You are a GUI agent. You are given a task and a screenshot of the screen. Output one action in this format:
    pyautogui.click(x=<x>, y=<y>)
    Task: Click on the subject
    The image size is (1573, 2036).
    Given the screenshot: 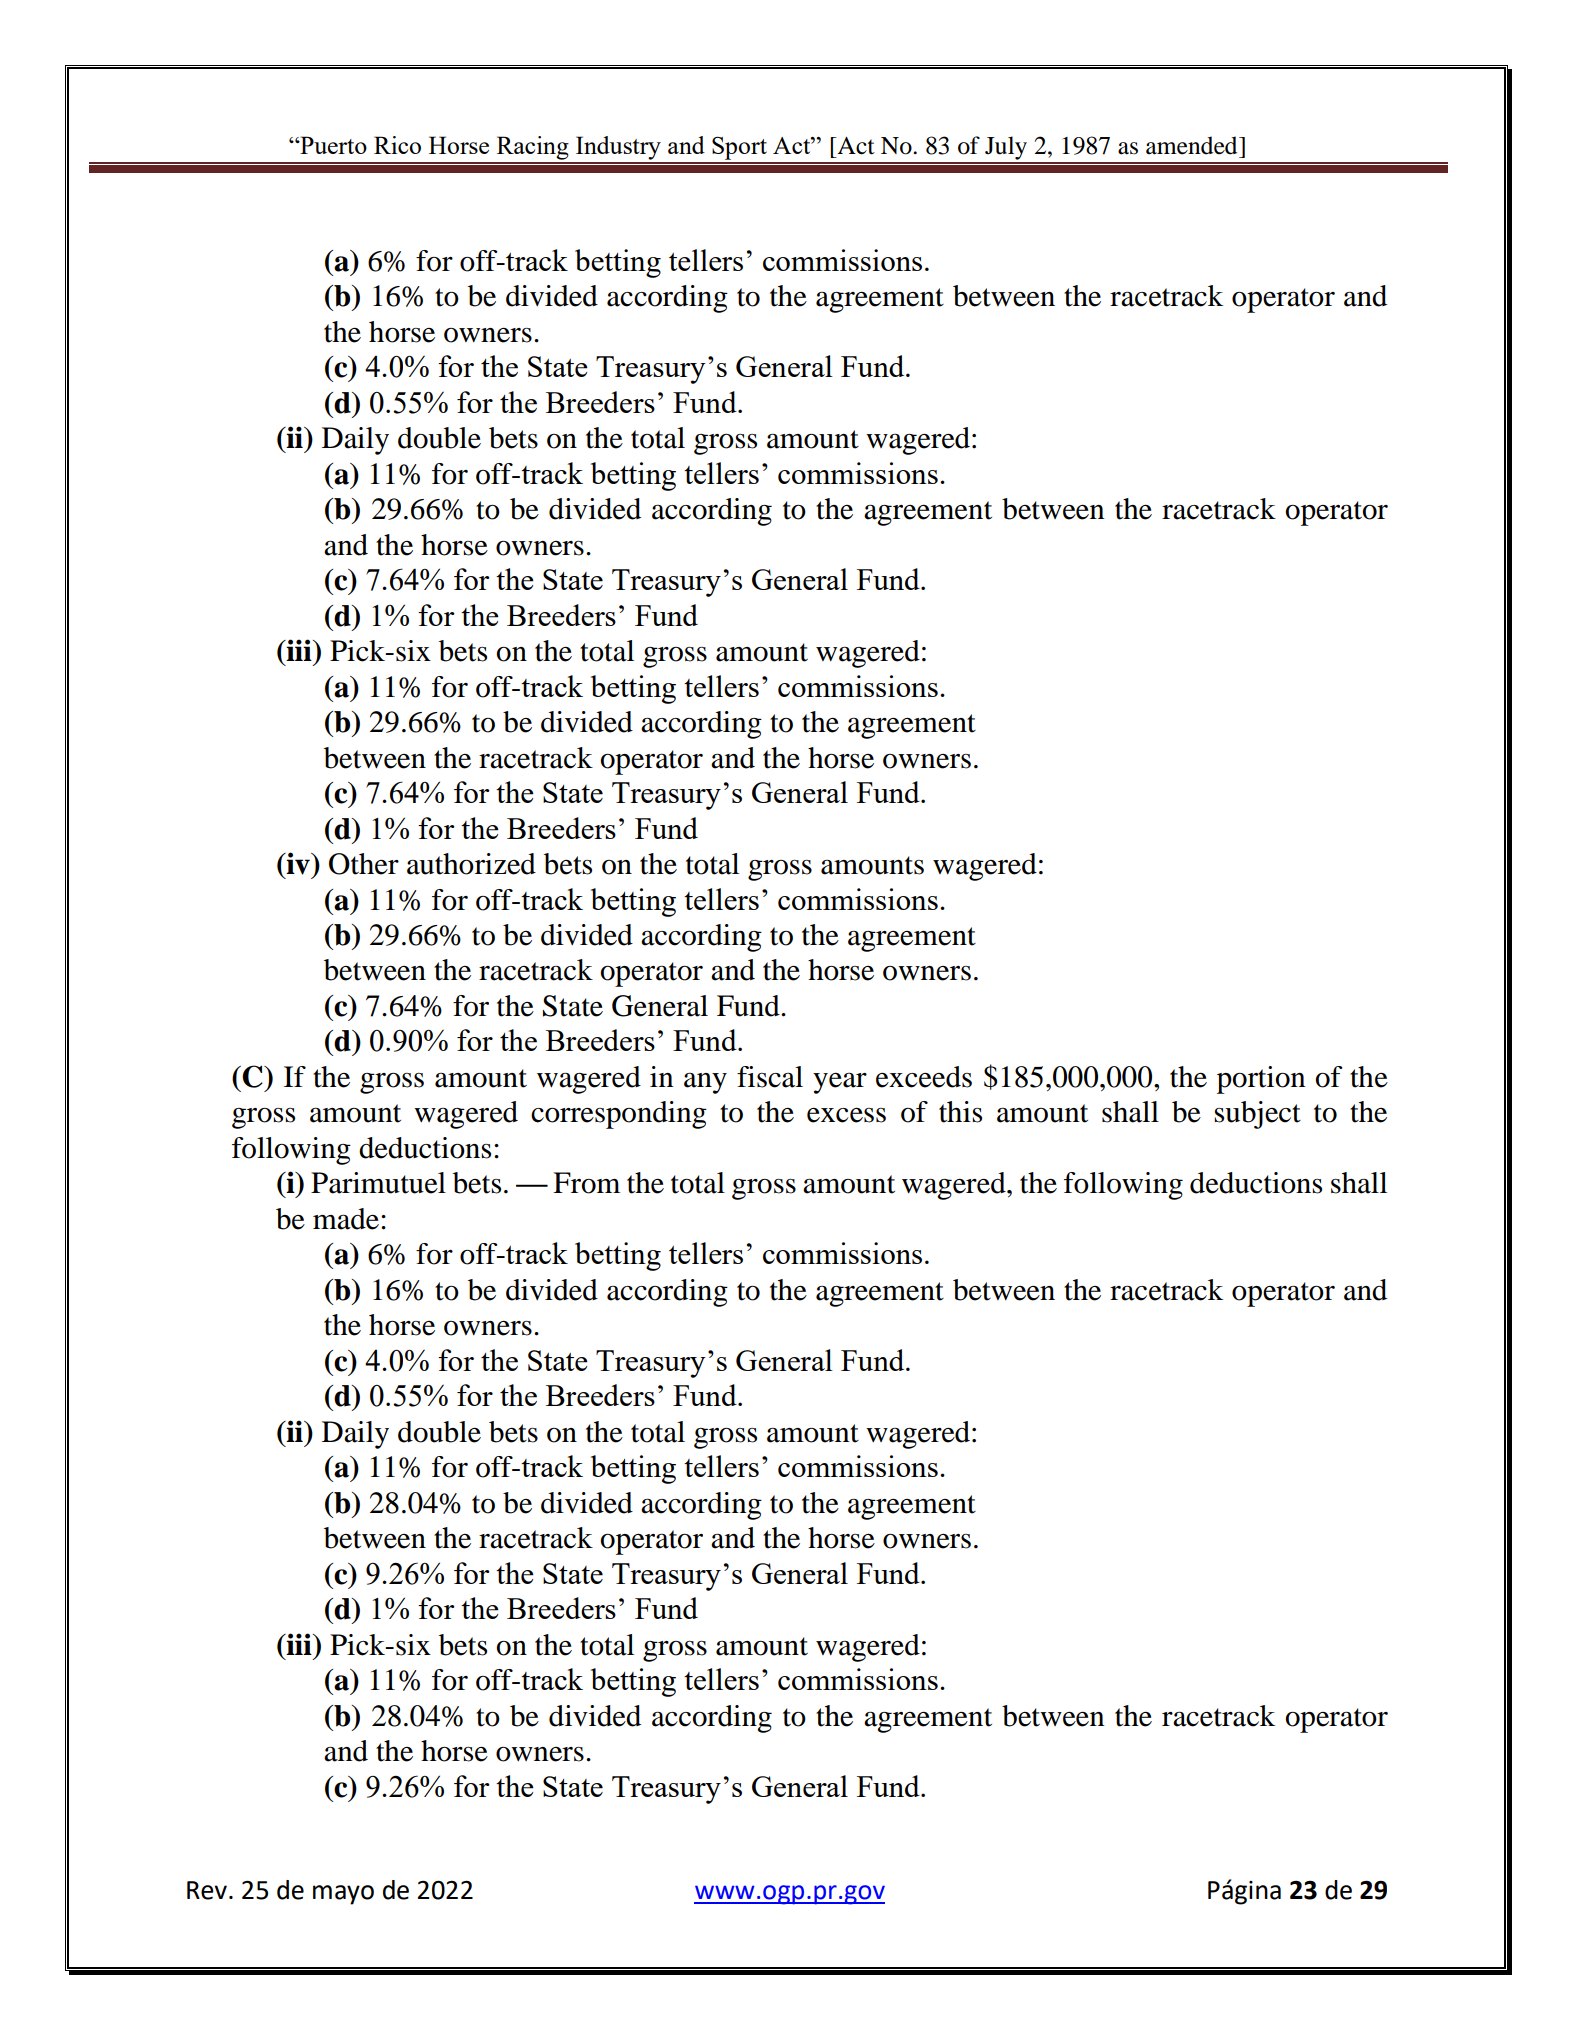 What is the action you would take?
    pyautogui.click(x=1257, y=1115)
